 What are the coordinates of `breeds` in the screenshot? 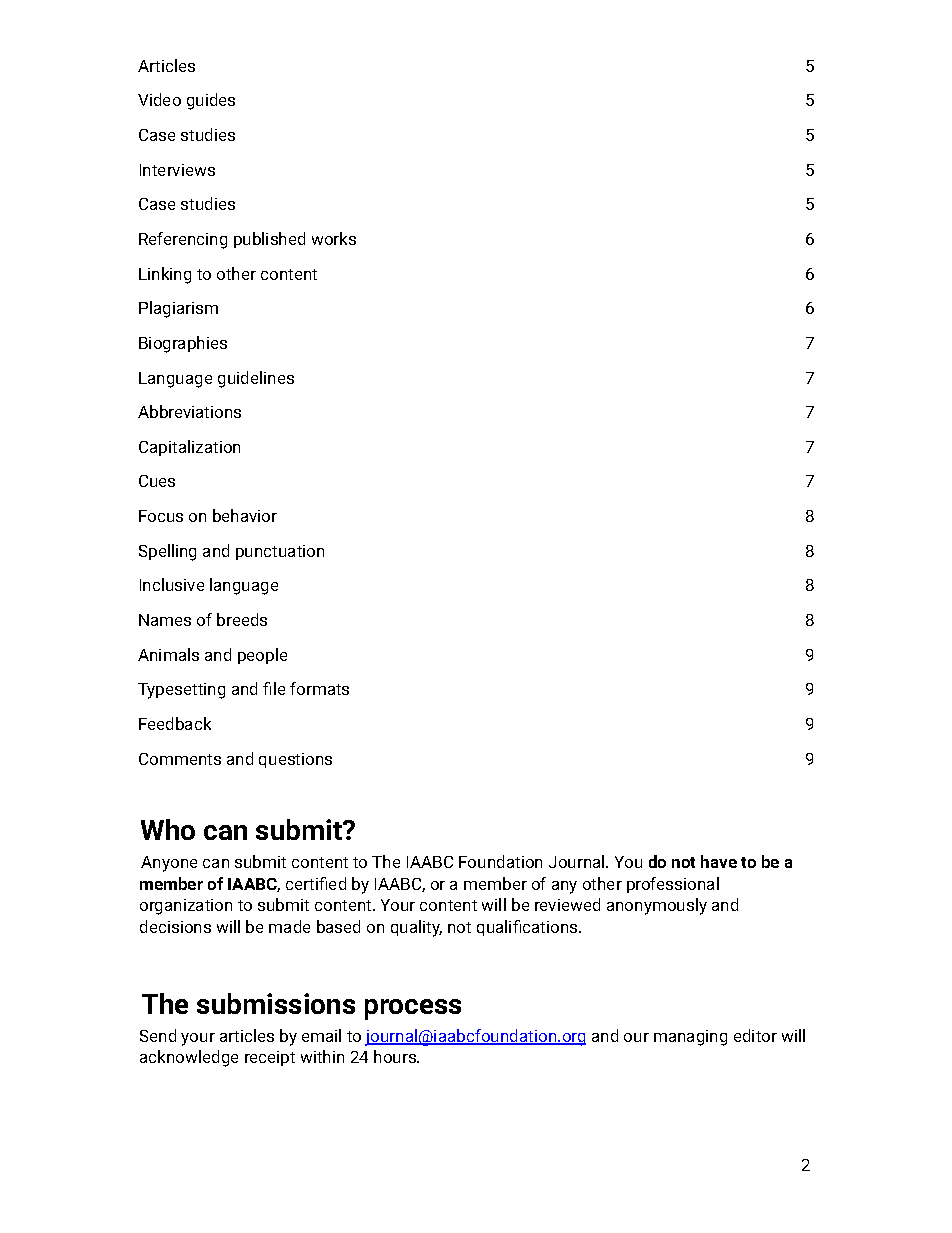 It's located at (242, 619).
